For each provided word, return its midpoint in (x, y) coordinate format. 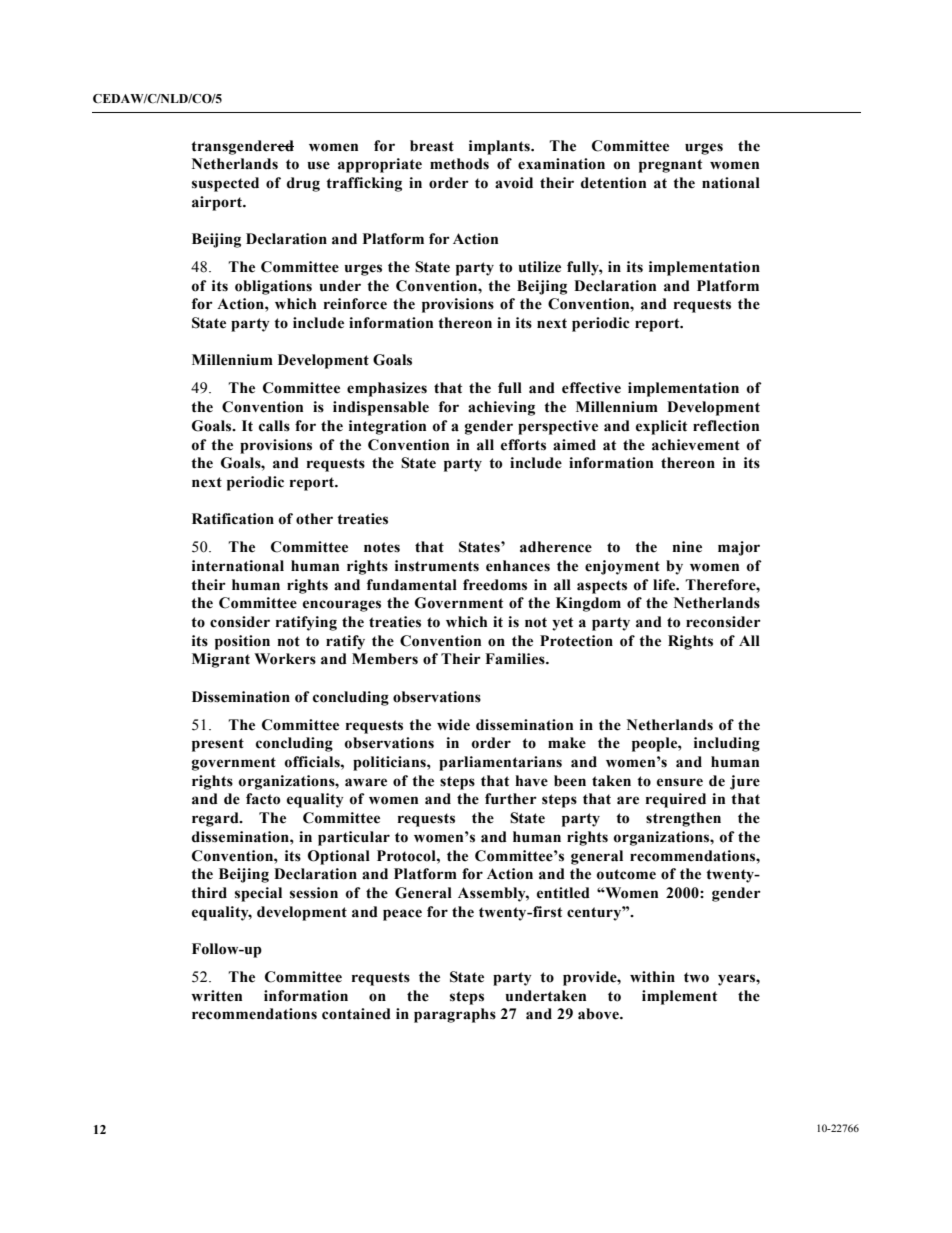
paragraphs (455, 1015)
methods (459, 164)
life (665, 585)
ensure (680, 782)
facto (263, 799)
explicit (661, 427)
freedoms (495, 585)
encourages (342, 606)
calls (274, 426)
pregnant (670, 166)
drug (303, 184)
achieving (501, 408)
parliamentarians (500, 763)
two (696, 977)
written (216, 996)
